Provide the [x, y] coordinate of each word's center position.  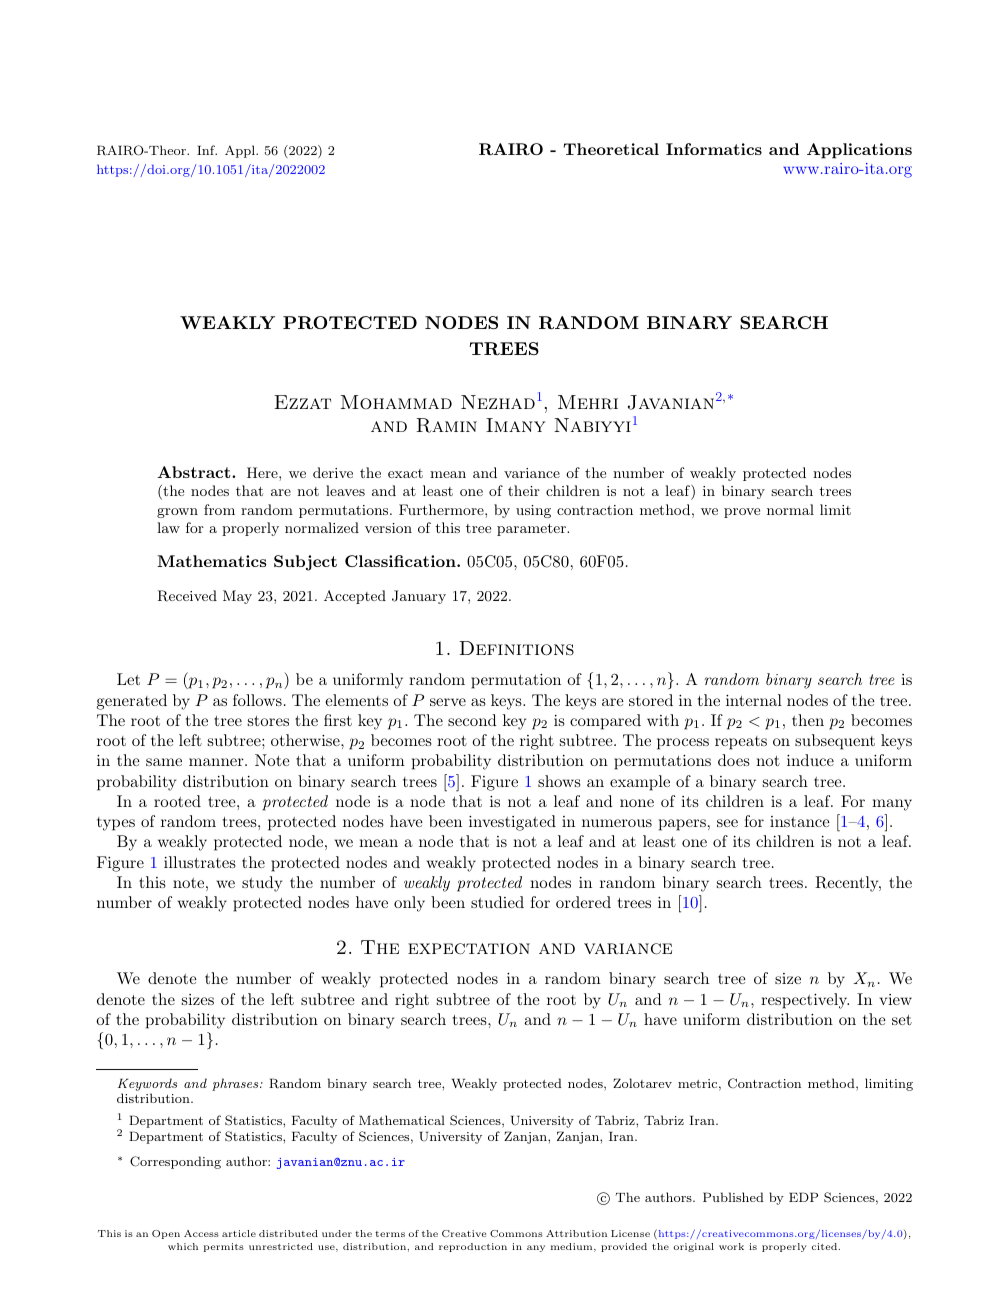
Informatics [714, 149]
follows [257, 700]
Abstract [195, 472]
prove [742, 513]
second [472, 720]
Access [201, 1233]
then [808, 720]
